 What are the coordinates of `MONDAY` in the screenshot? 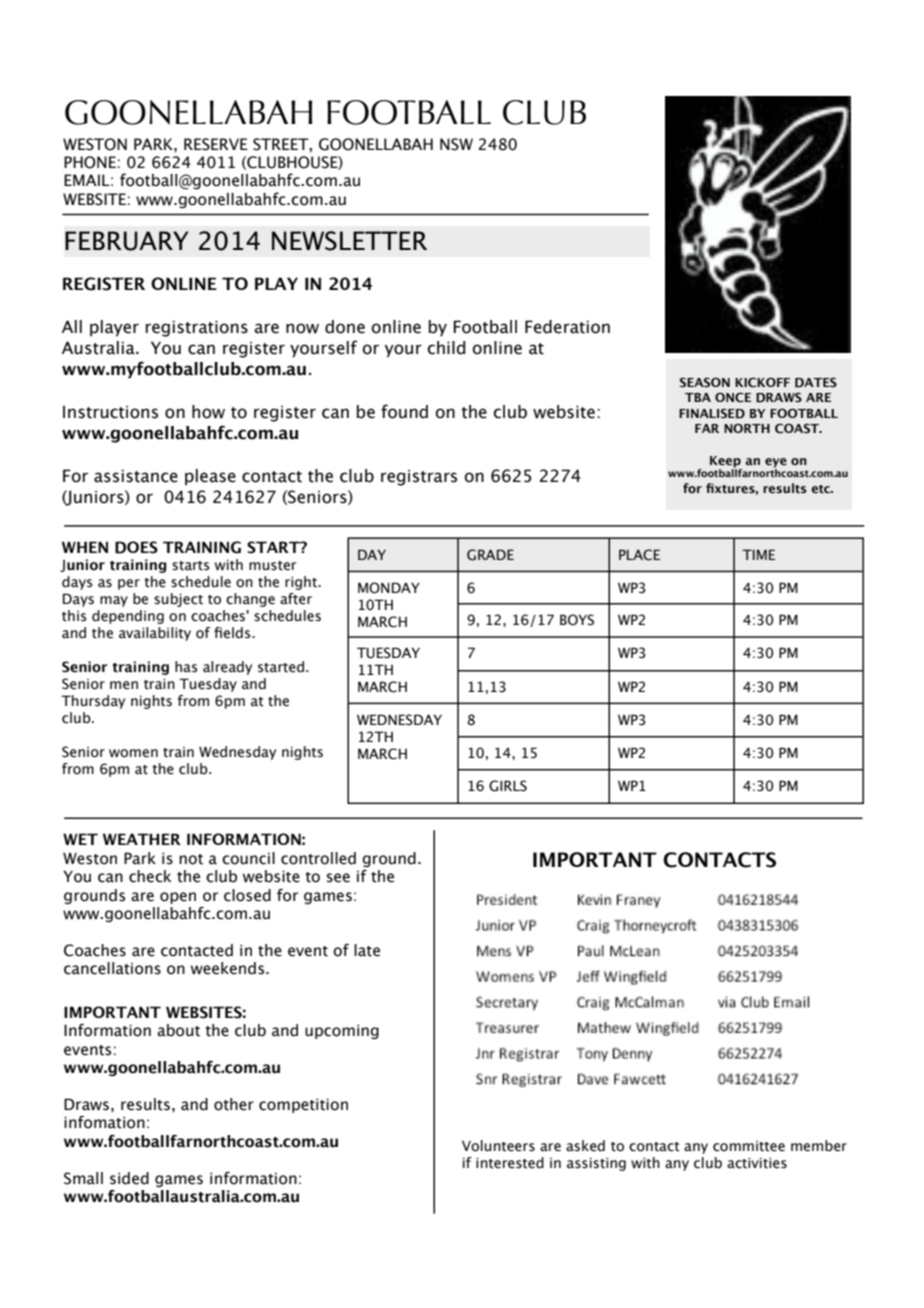 It's located at (389, 588).
